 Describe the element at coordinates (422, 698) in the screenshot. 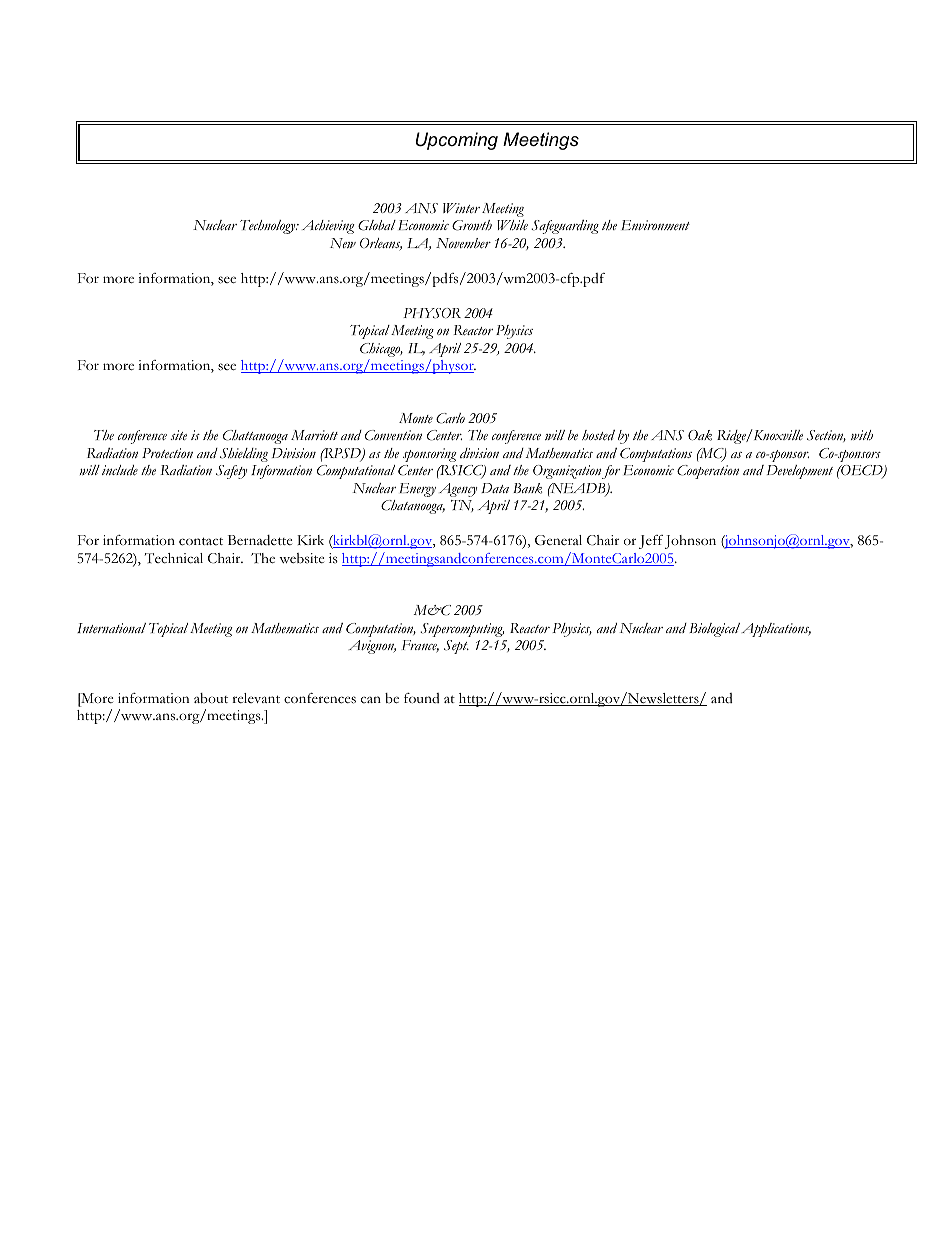

I see `found` at that location.
